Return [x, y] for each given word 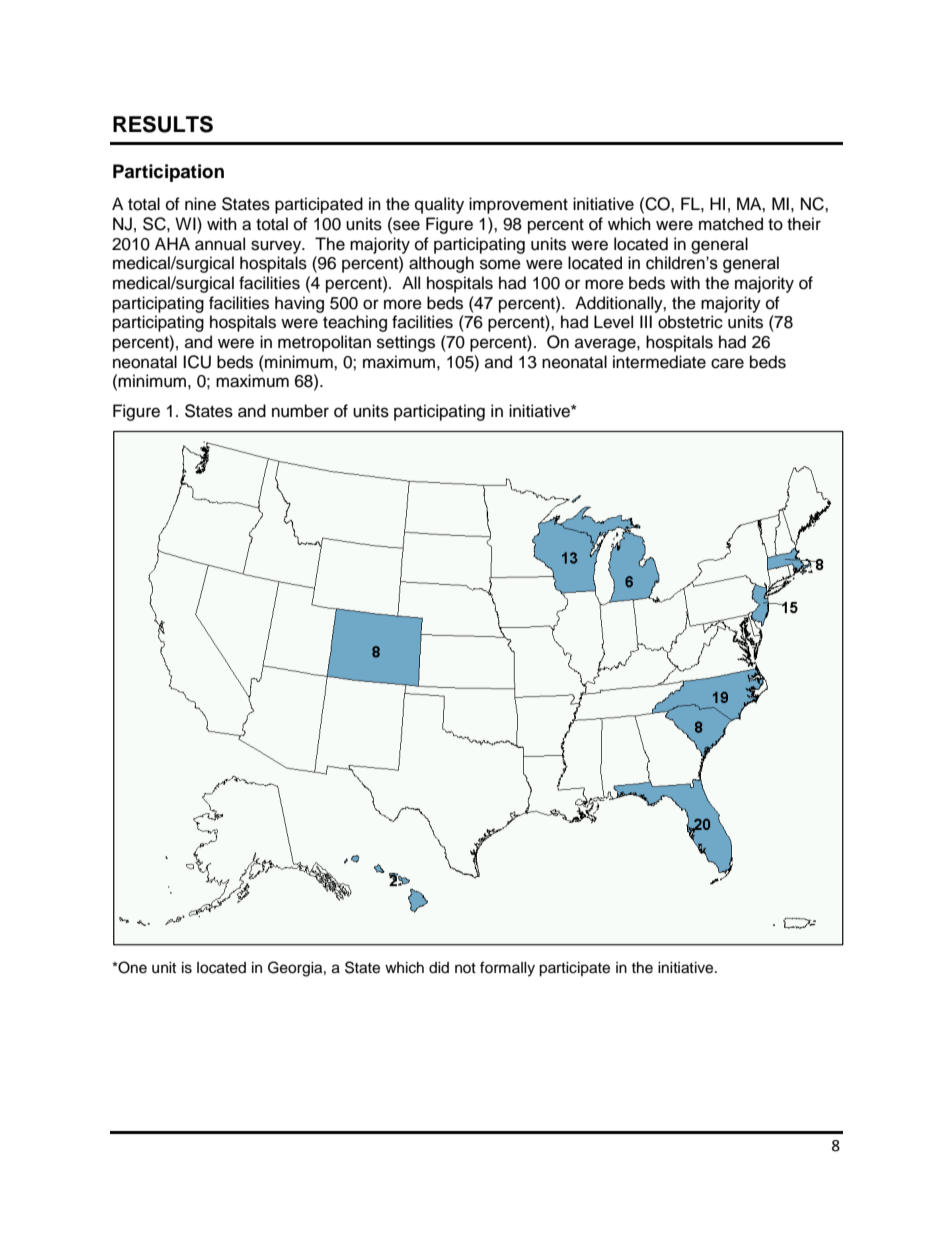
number [300, 411]
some [500, 264]
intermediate [659, 362]
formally [507, 969]
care [727, 363]
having [299, 304]
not [465, 968]
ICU [197, 362]
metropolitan [324, 343]
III [646, 321]
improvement [518, 205]
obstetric [690, 322]
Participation [168, 173]
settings [406, 343]
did [439, 967]
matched [731, 224]
